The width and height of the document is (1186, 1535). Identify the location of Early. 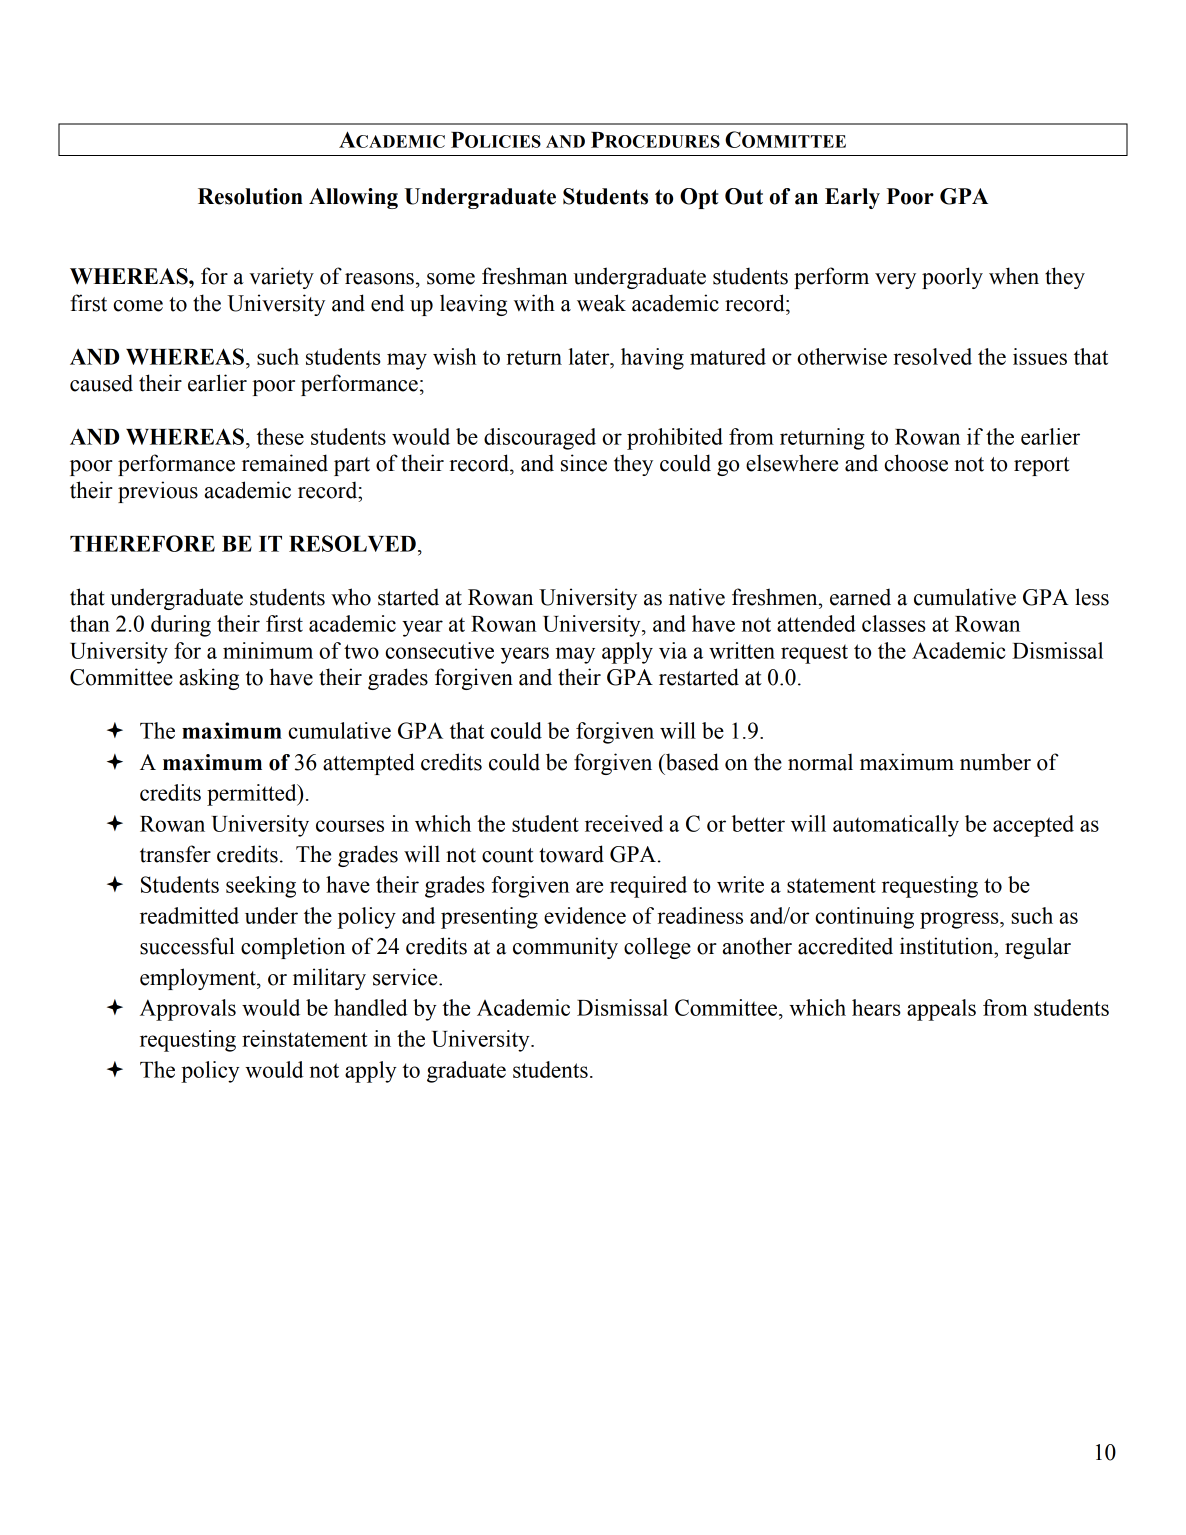
(852, 198).
